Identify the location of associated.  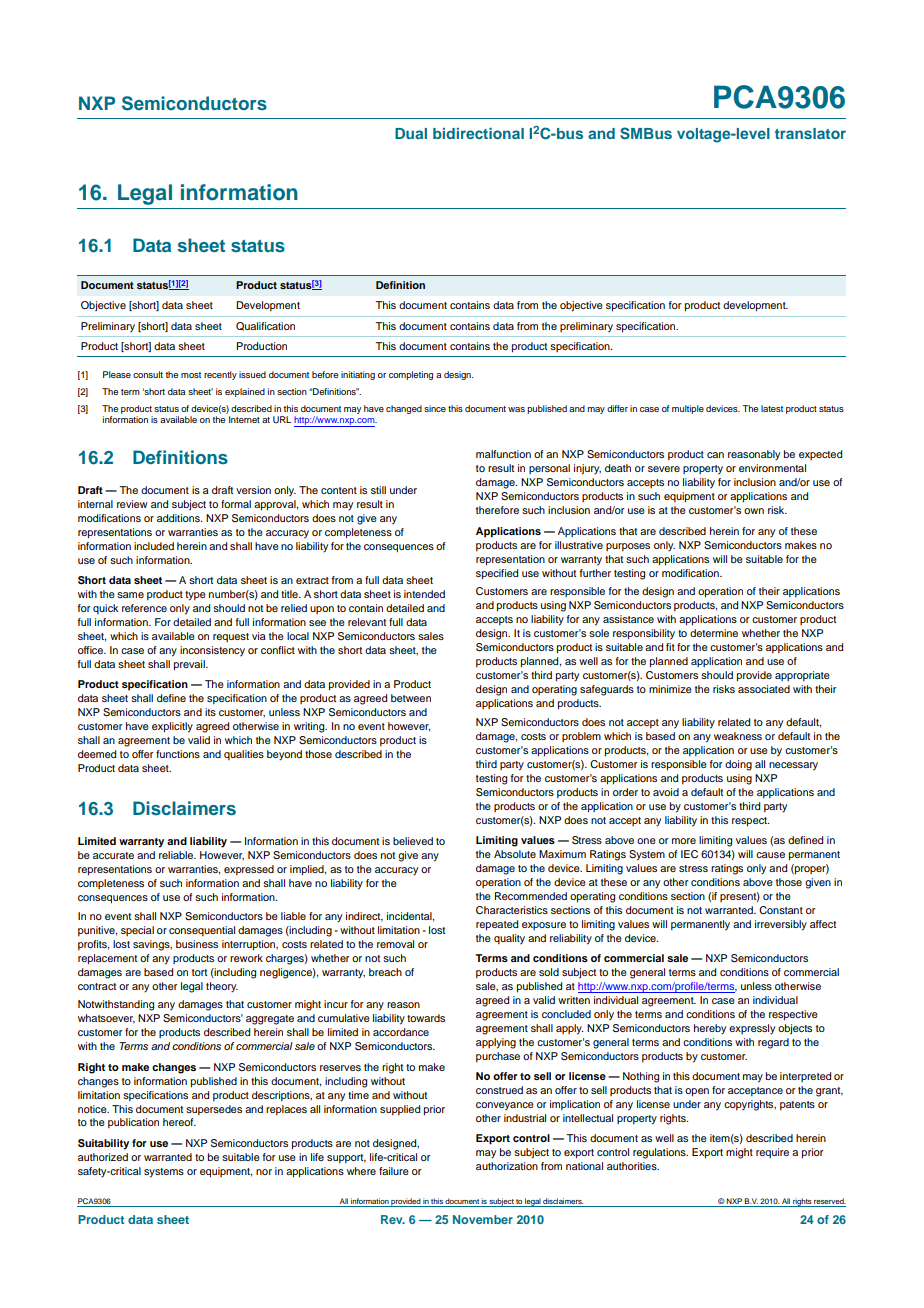
(764, 689).
